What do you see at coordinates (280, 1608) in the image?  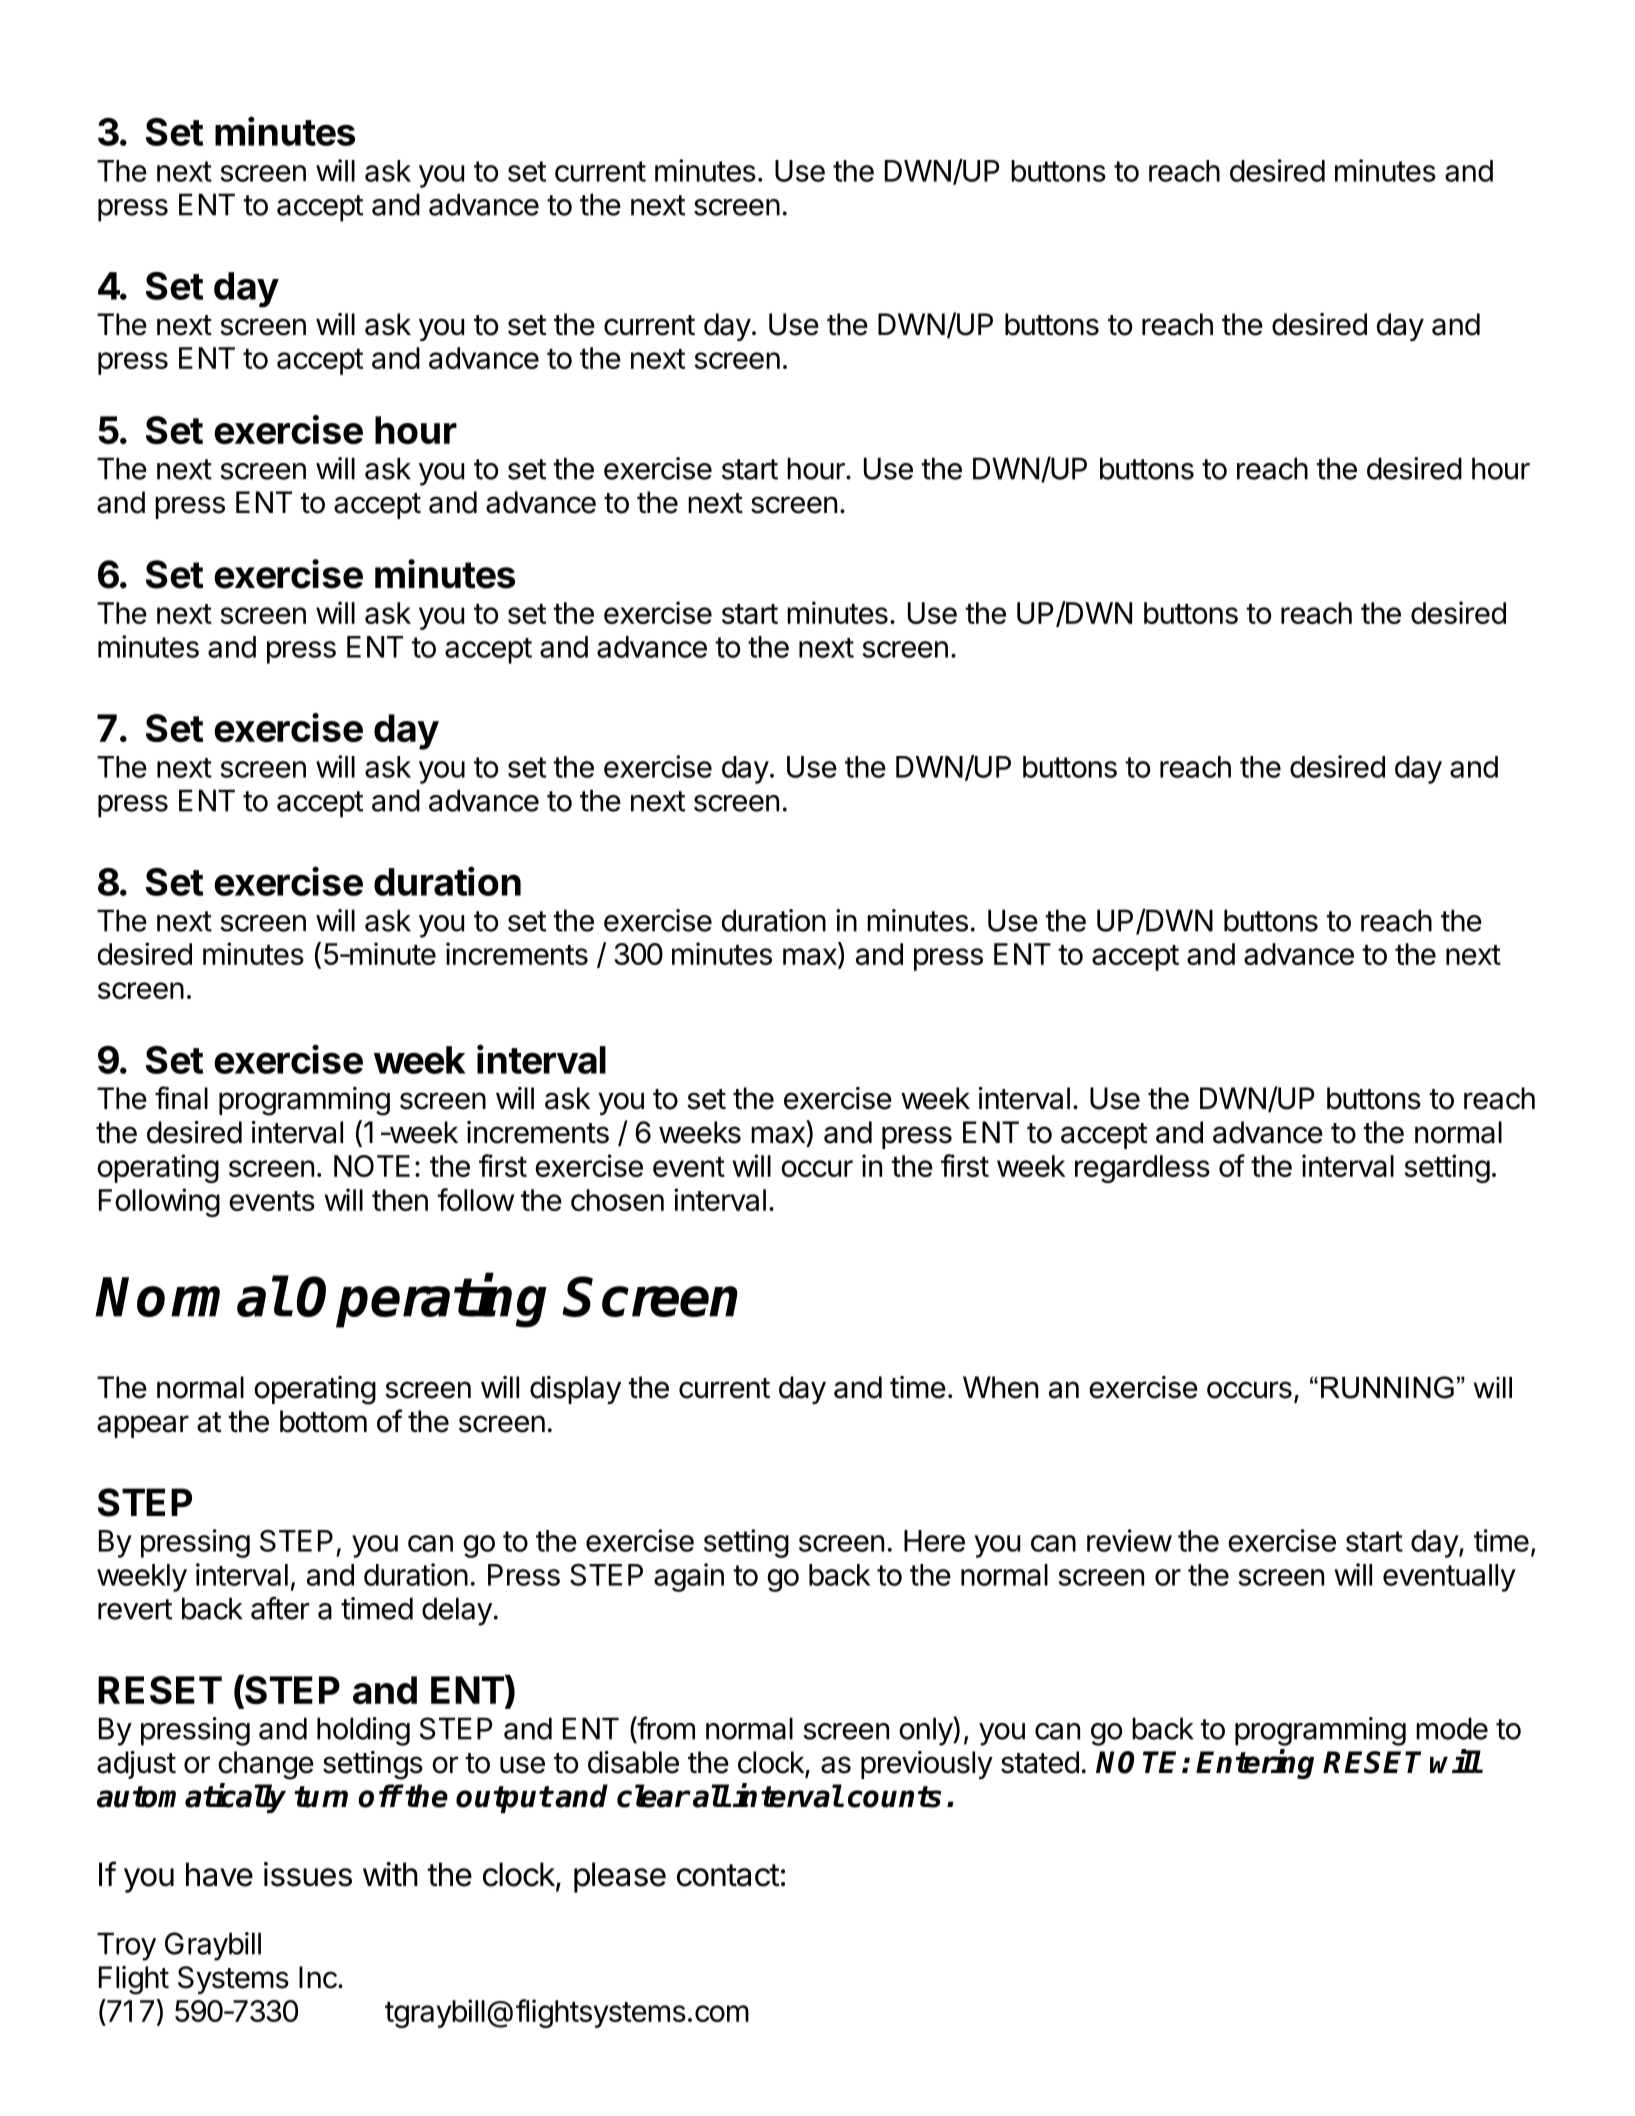 I see `after` at bounding box center [280, 1608].
